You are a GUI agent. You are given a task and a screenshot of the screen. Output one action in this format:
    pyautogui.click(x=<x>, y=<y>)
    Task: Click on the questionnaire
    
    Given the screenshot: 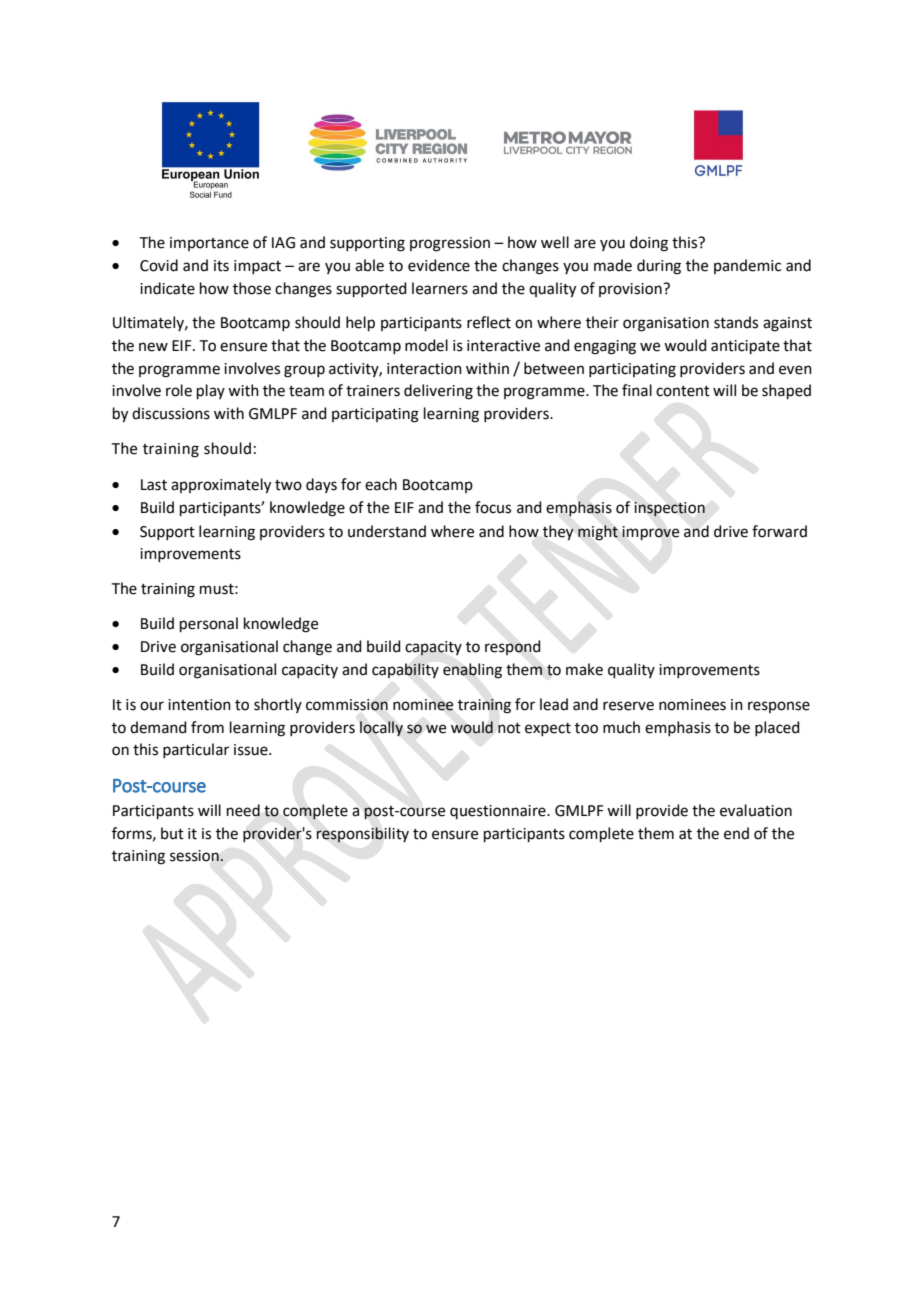 What is the action you would take?
    pyautogui.click(x=499, y=812)
